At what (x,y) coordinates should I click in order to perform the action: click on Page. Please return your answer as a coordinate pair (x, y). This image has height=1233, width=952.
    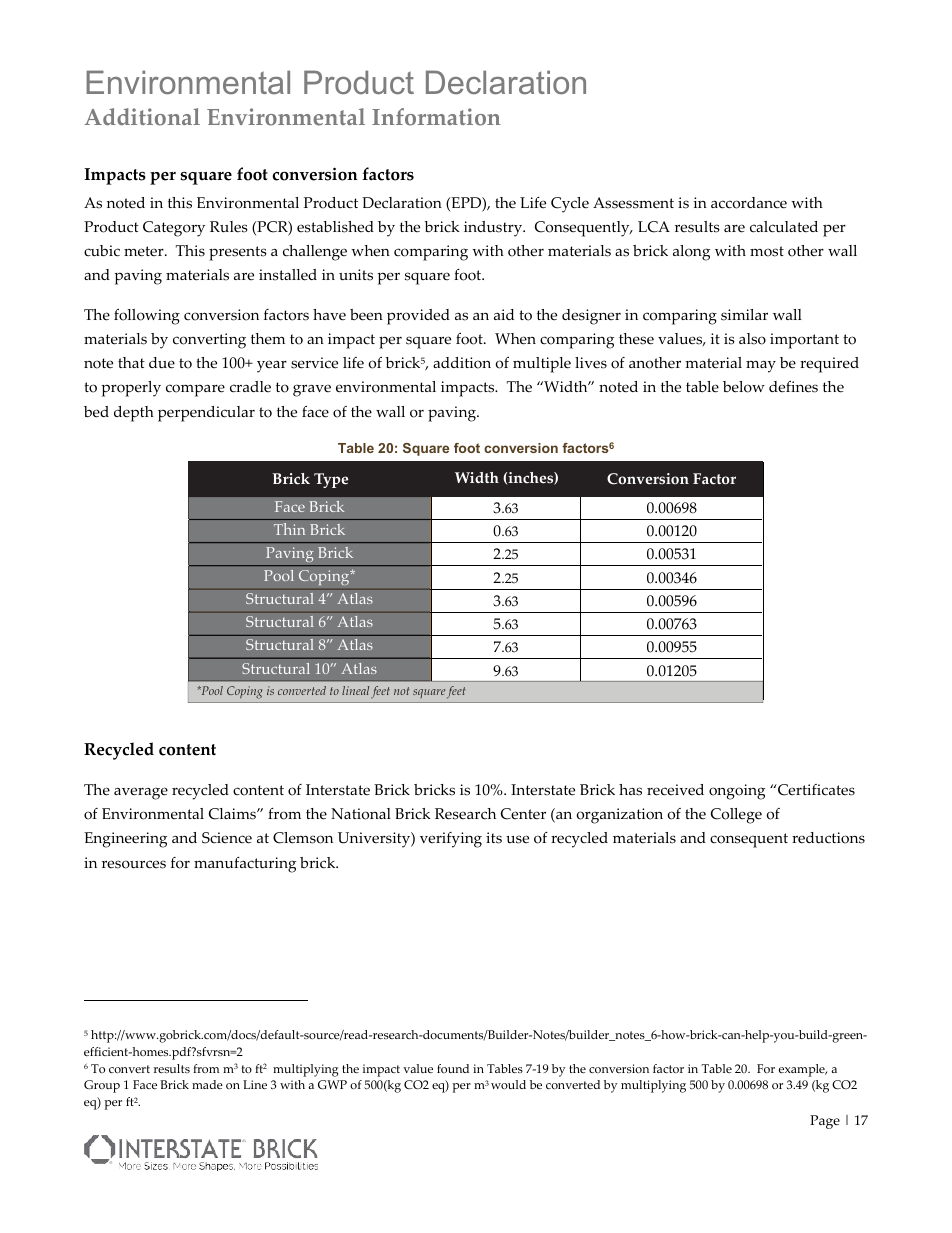
    Looking at the image, I should click on (825, 1122).
